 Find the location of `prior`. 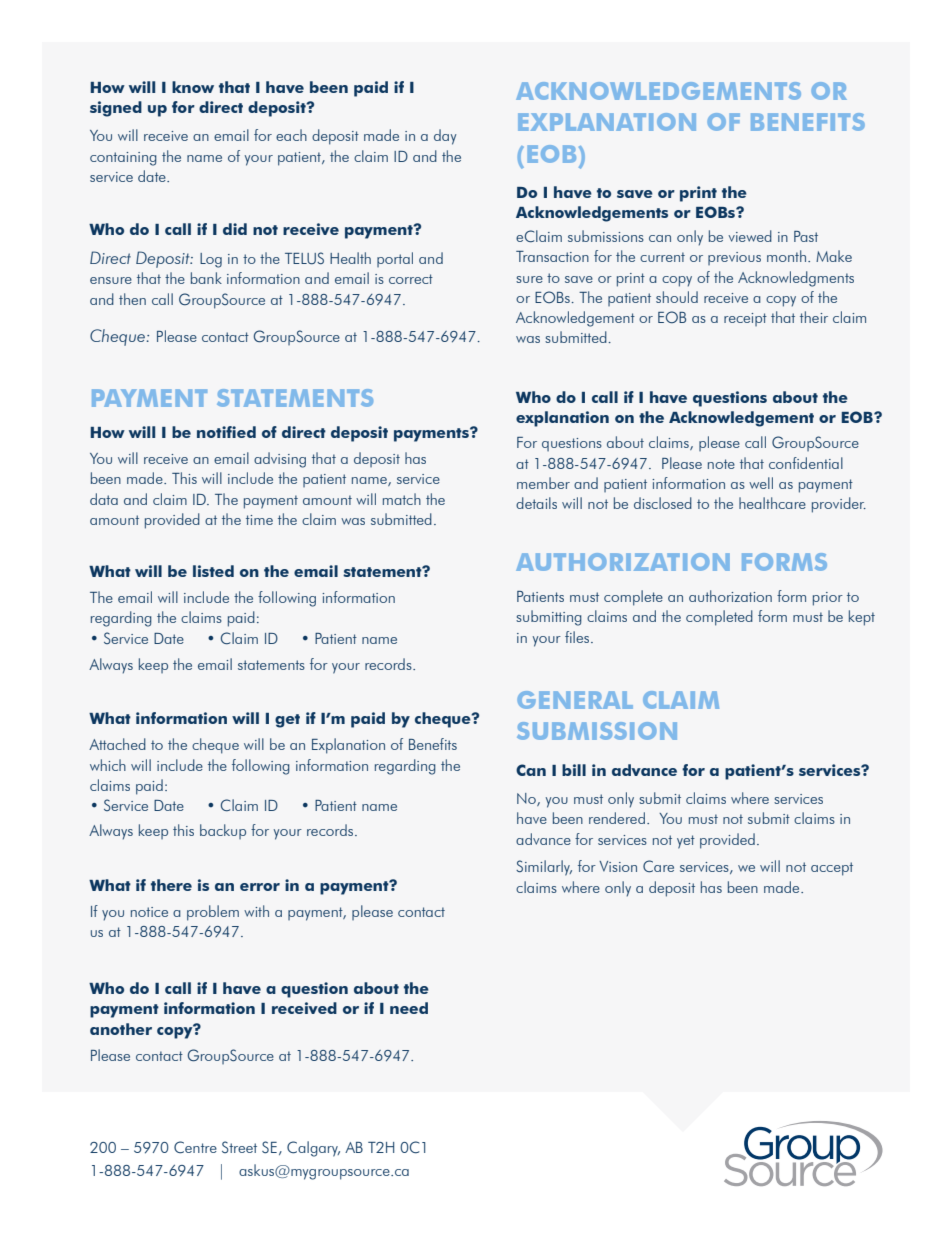

prior is located at coordinates (828, 599).
